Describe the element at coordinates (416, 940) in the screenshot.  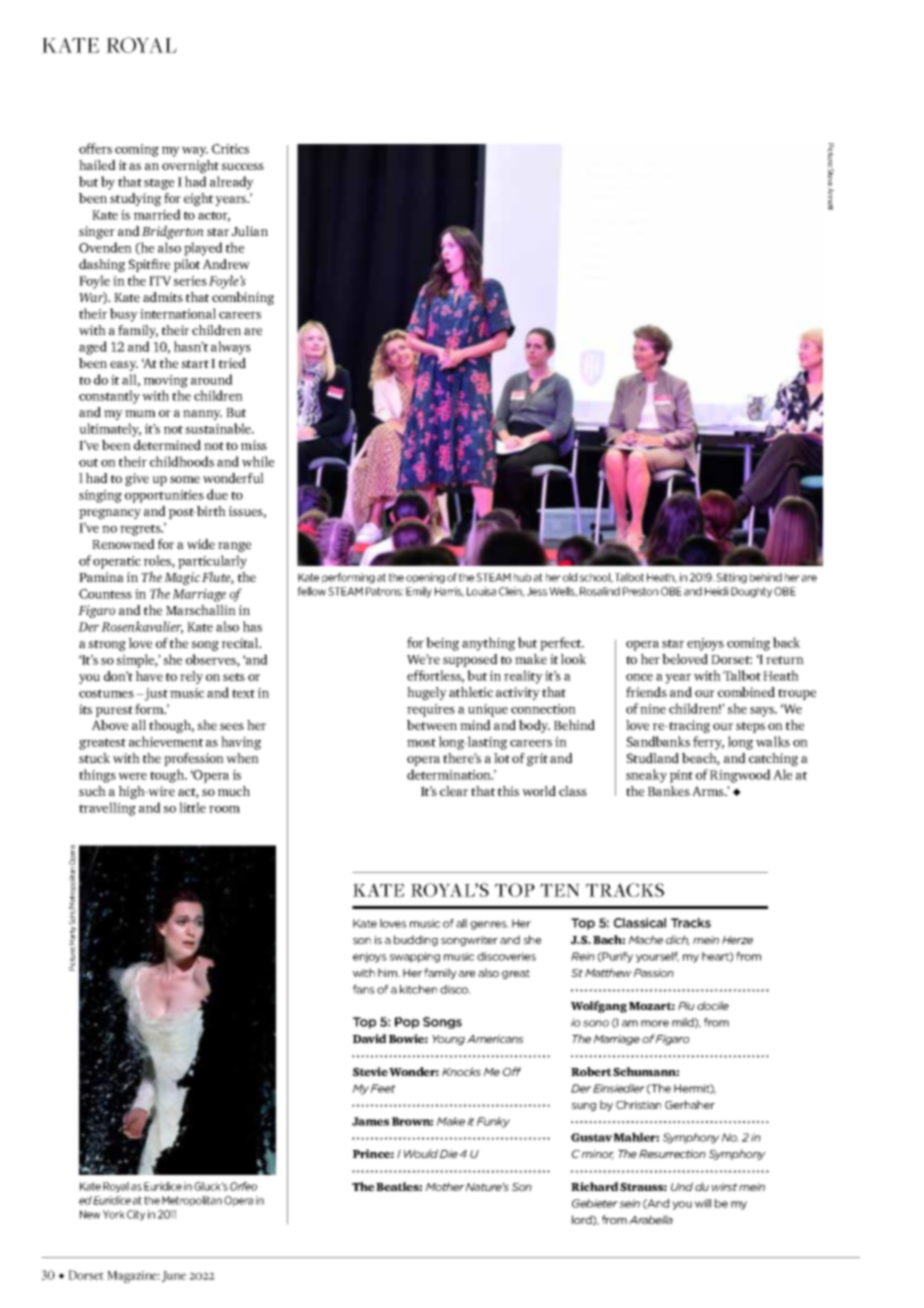
I see `budding` at that location.
